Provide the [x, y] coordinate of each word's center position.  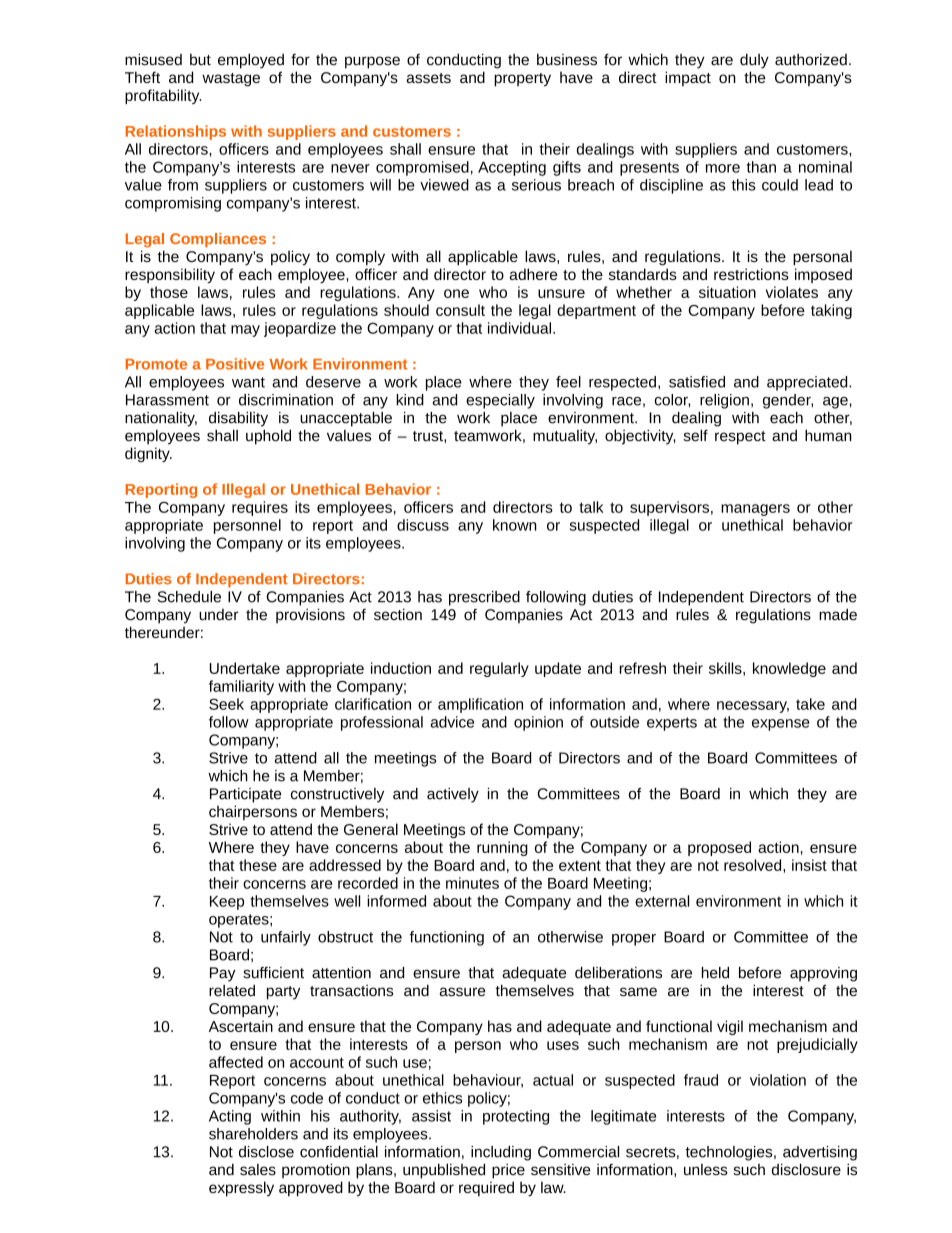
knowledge [789, 669]
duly [754, 61]
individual [521, 328]
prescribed [484, 598]
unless [706, 1170]
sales [258, 1170]
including [501, 1153]
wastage [231, 80]
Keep [227, 903]
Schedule [189, 597]
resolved [754, 865]
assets [429, 78]
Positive [235, 364]
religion [724, 401]
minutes [472, 883]
